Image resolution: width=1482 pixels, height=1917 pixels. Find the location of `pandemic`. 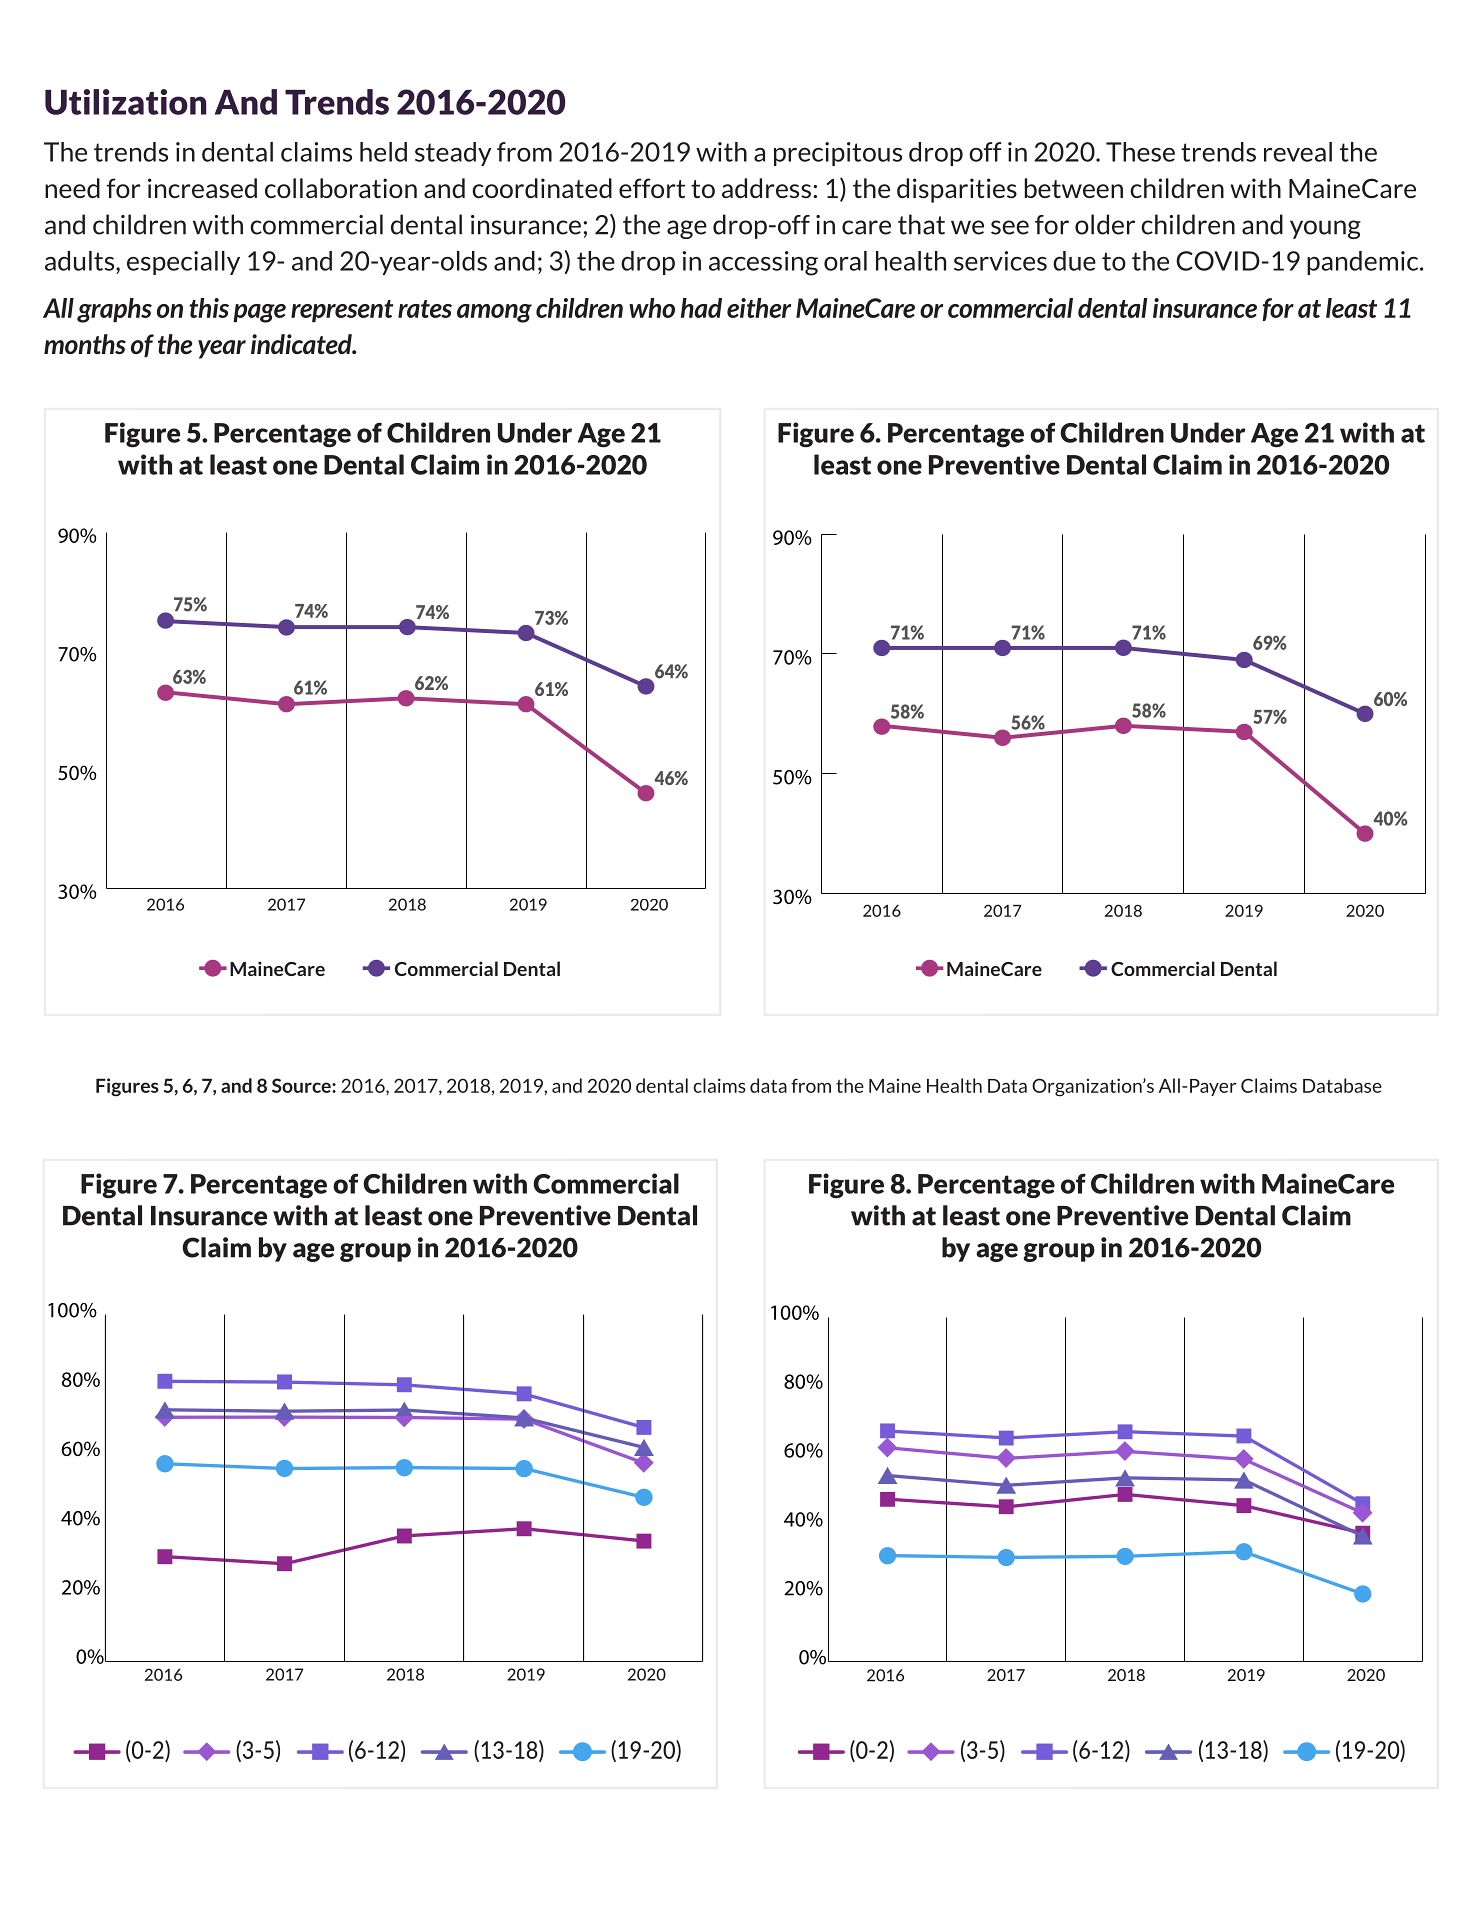

pandemic is located at coordinates (1364, 263).
